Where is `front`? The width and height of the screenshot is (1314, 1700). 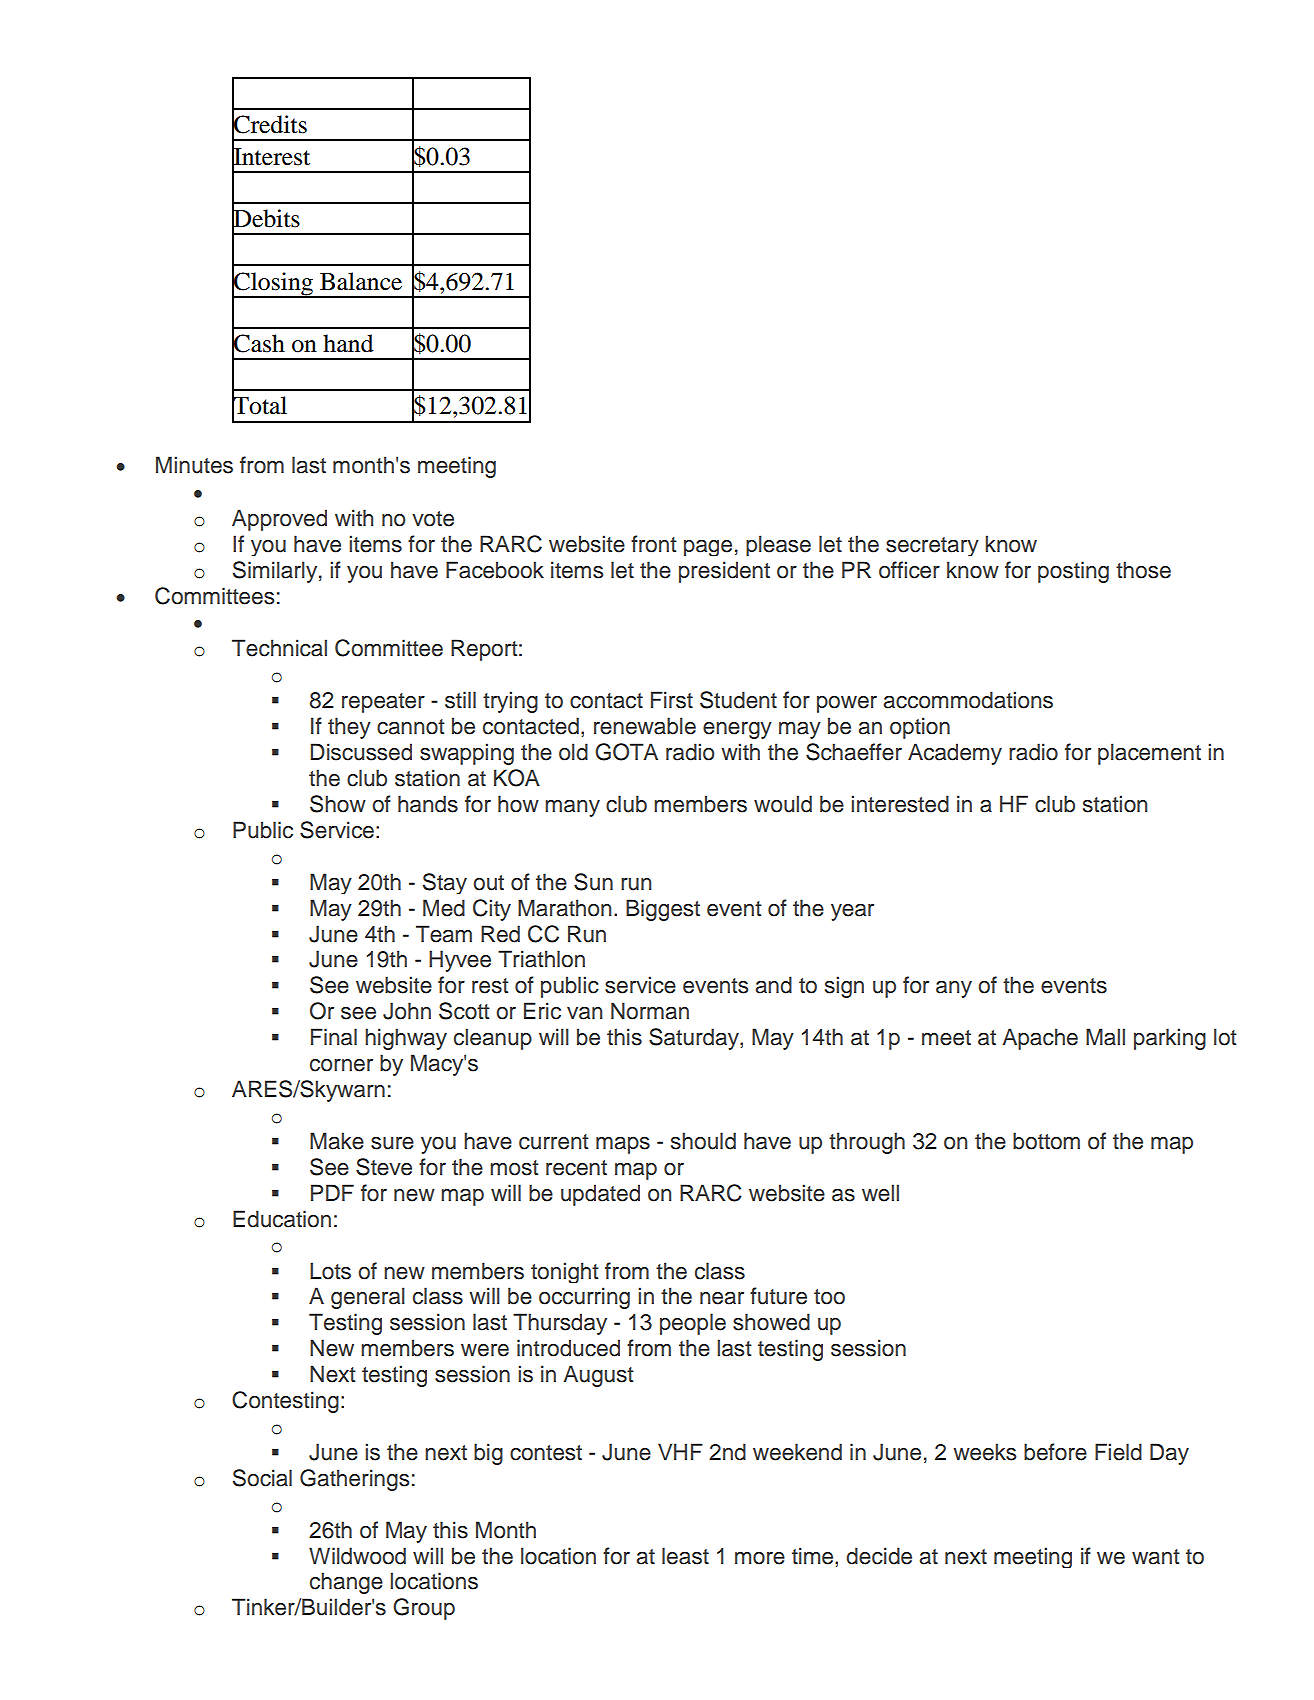 front is located at coordinates (654, 544).
